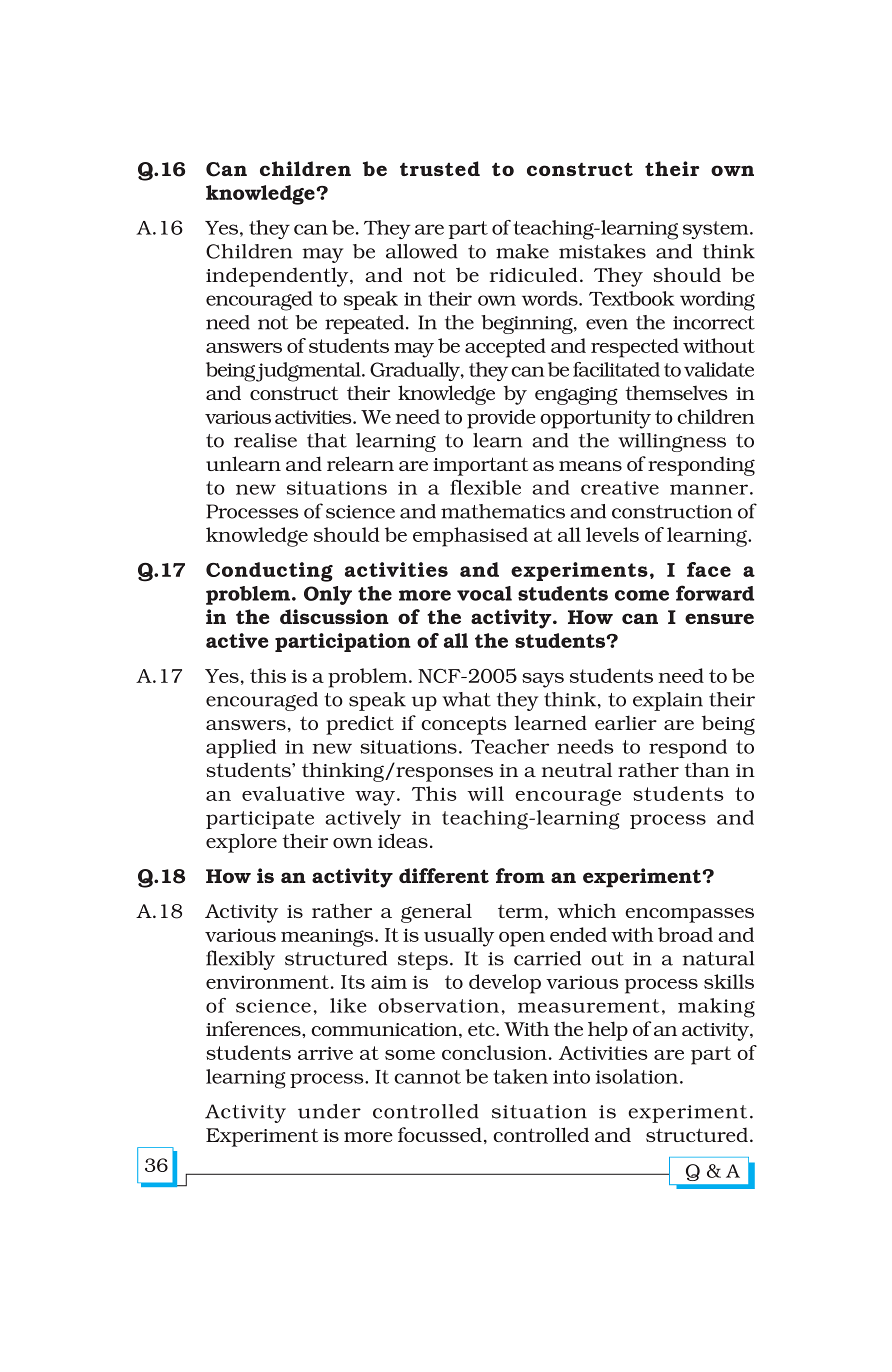  Describe the element at coordinates (717, 230) in the image. I see `system` at that location.
